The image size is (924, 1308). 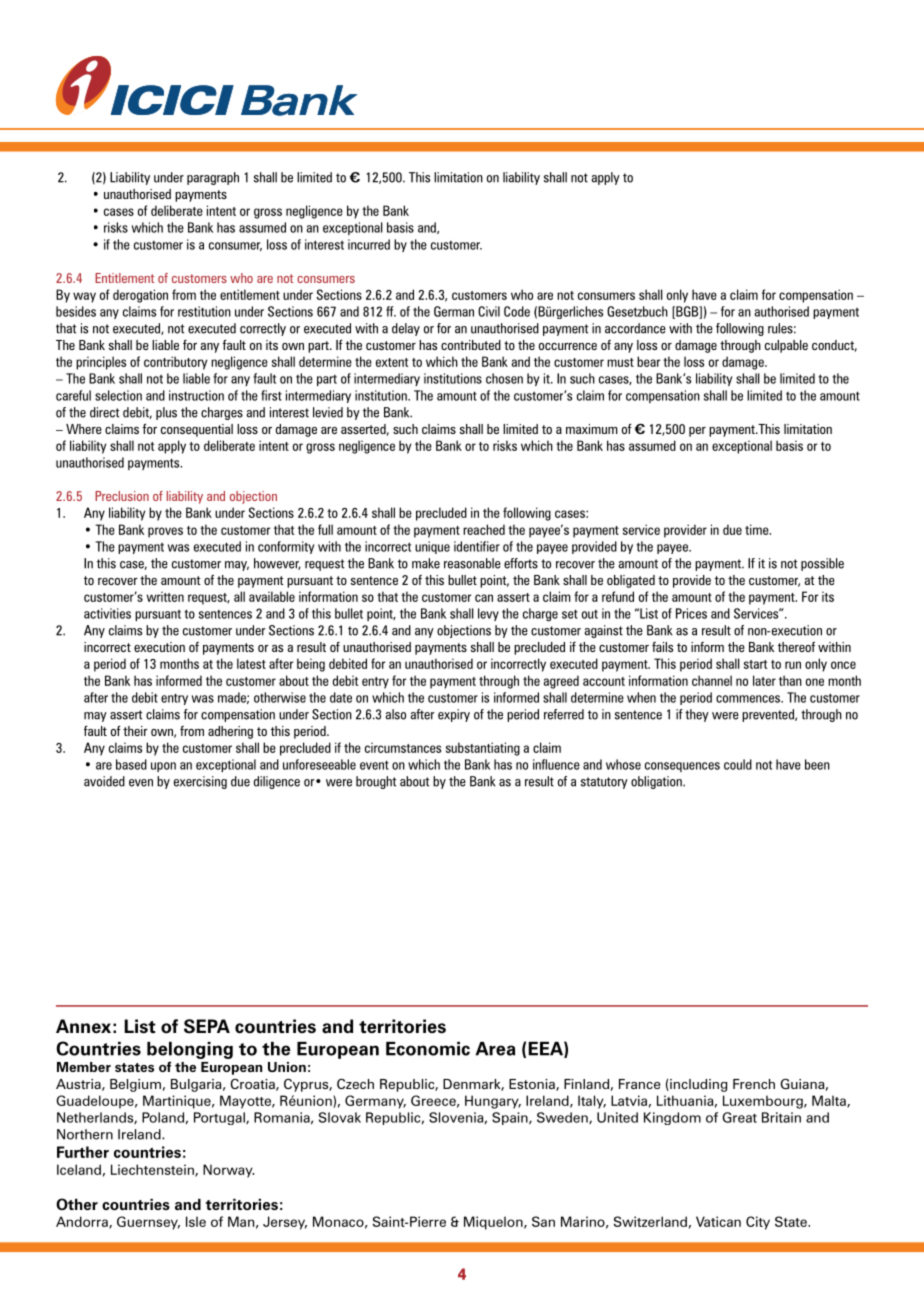 What do you see at coordinates (543, 1221) in the screenshot?
I see `San` at bounding box center [543, 1221].
